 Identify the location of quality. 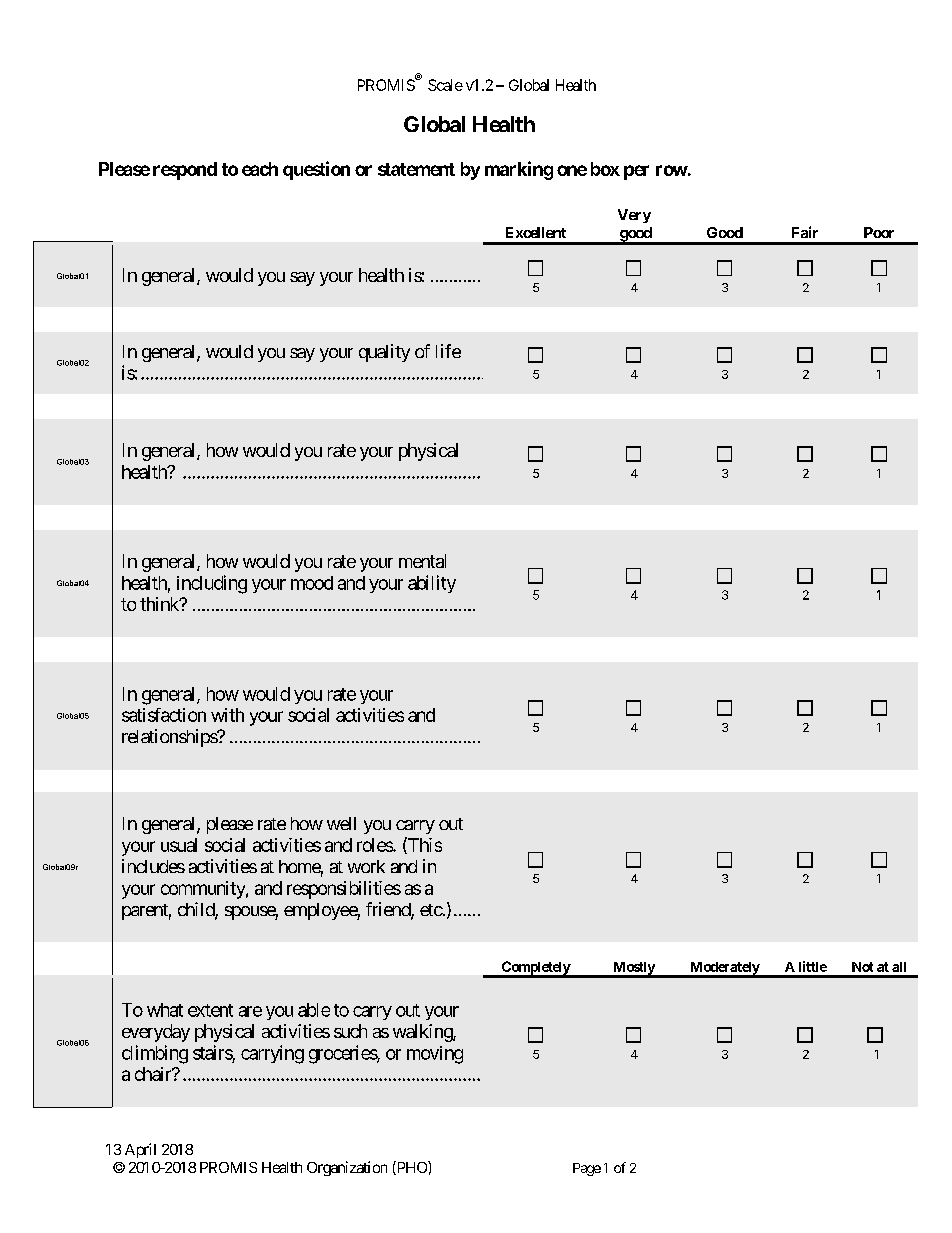
(384, 353).
